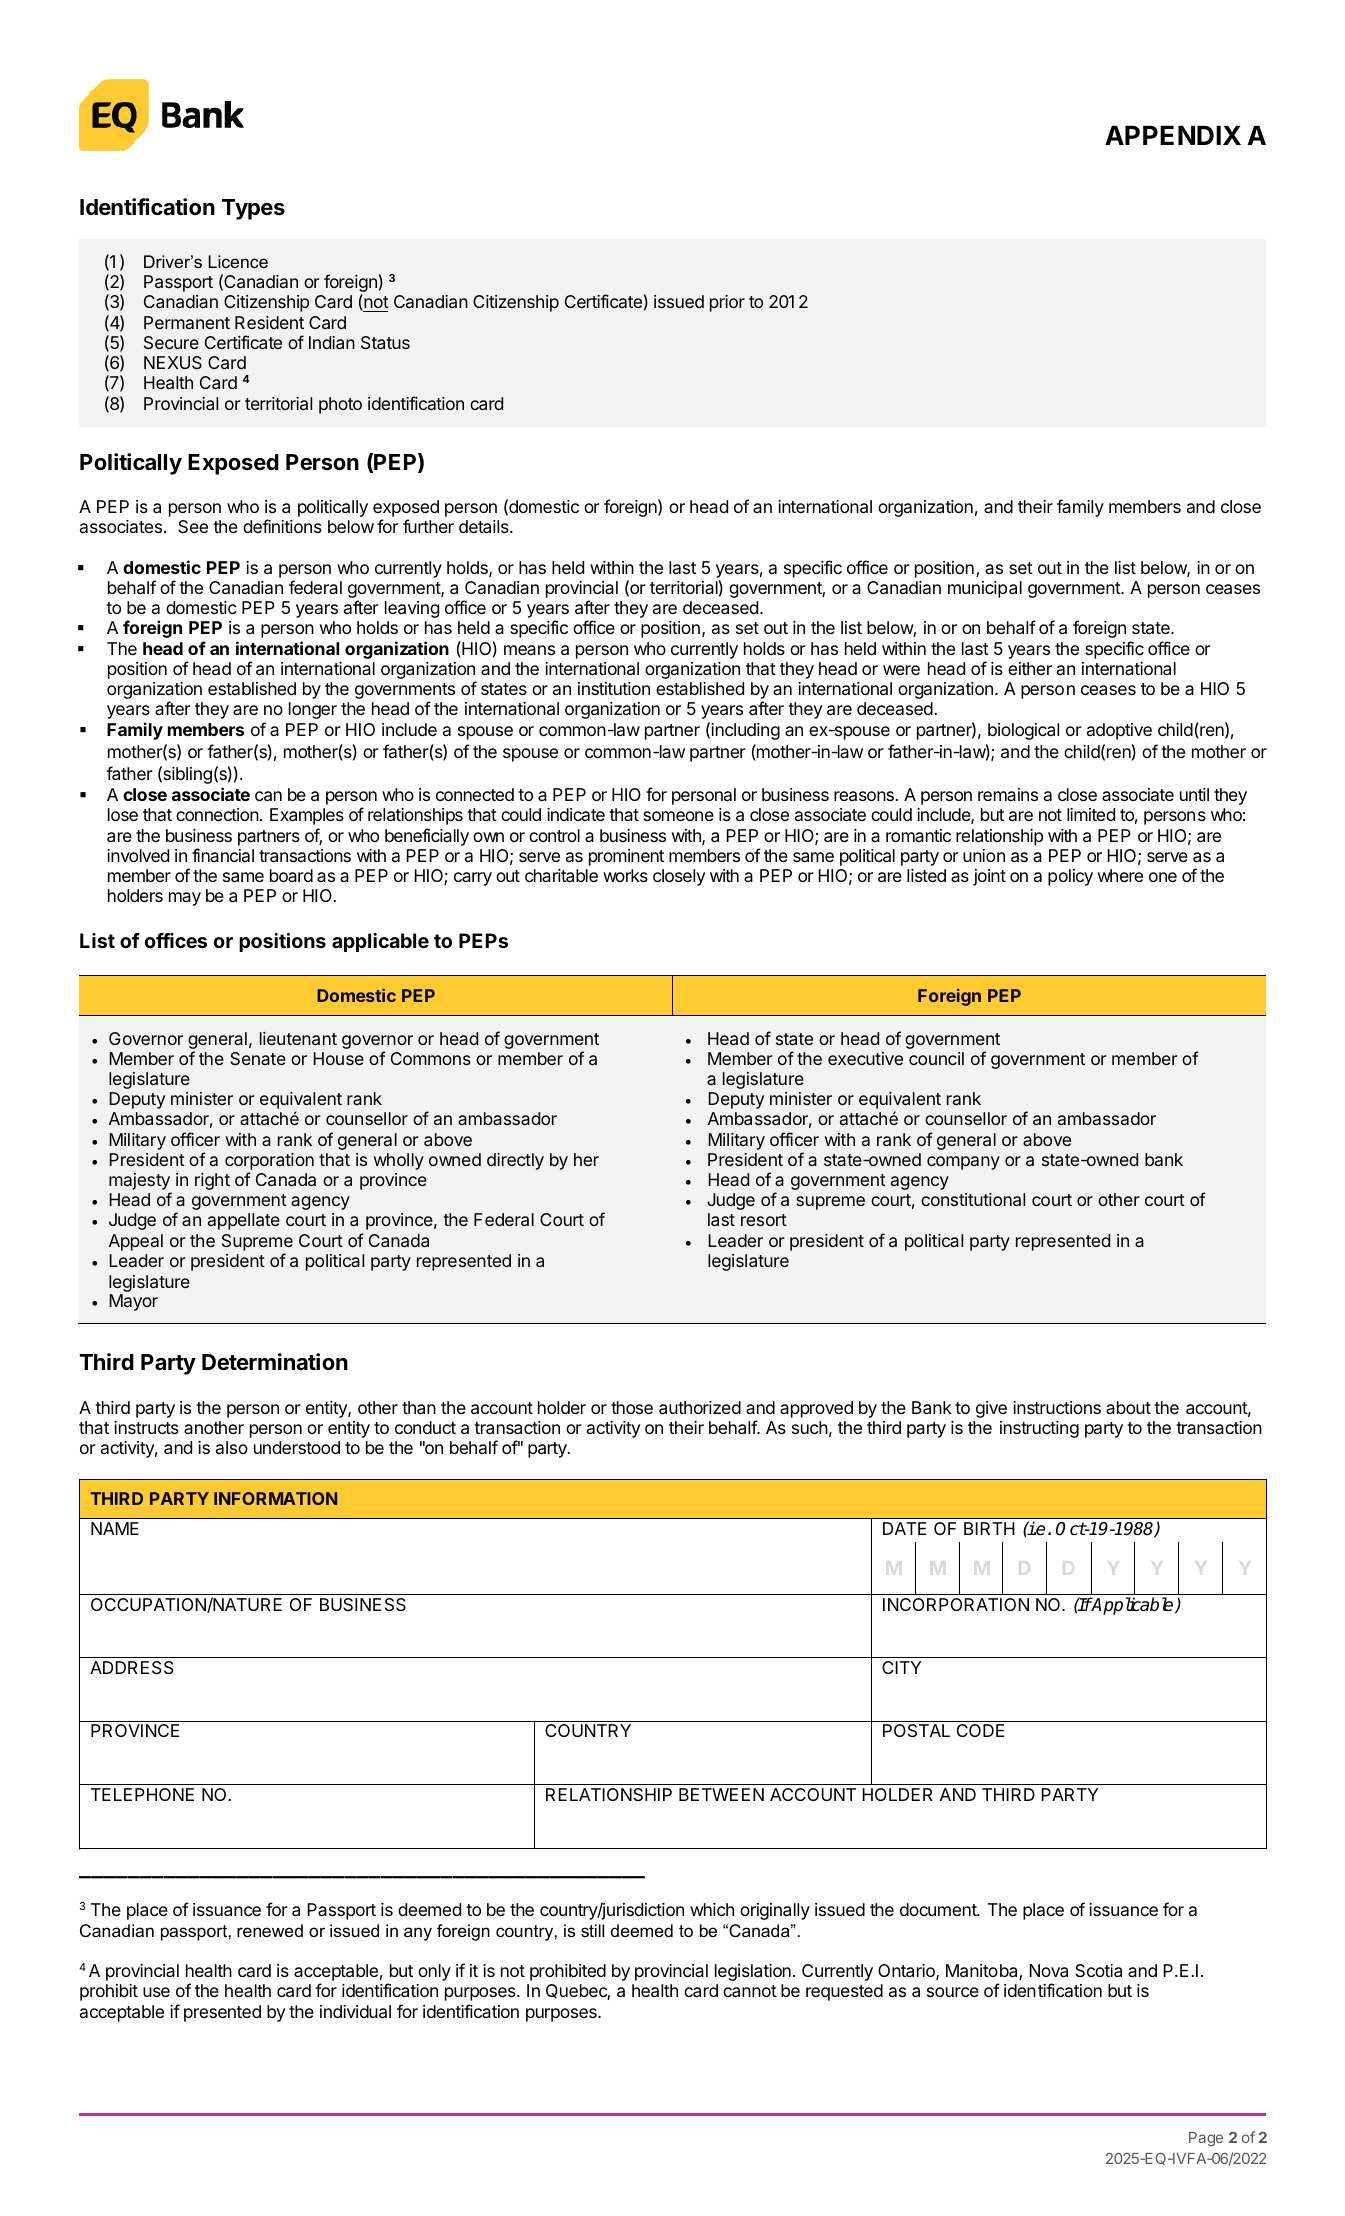 This page has width=1345, height=2216. Describe the element at coordinates (750, 1991) in the page. I see `cannot` at that location.
